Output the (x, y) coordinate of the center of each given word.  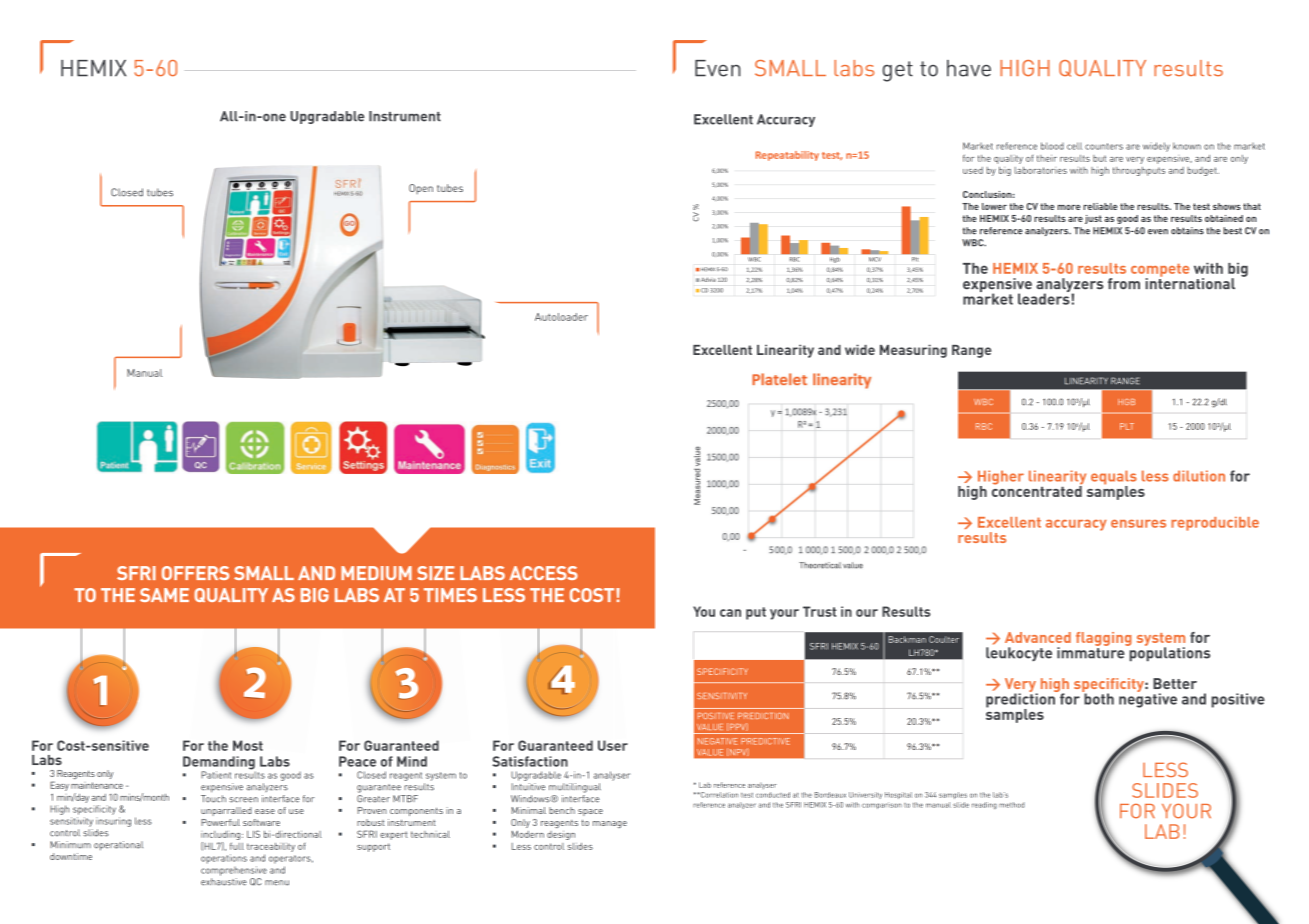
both (1098, 698)
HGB (1126, 402)
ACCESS (543, 573)
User (613, 745)
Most (248, 745)
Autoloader (561, 317)
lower (994, 206)
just (1093, 219)
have (969, 68)
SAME (164, 595)
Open (421, 189)
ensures (1138, 523)
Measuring (913, 351)
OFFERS (195, 573)
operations (224, 859)
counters (1104, 146)
